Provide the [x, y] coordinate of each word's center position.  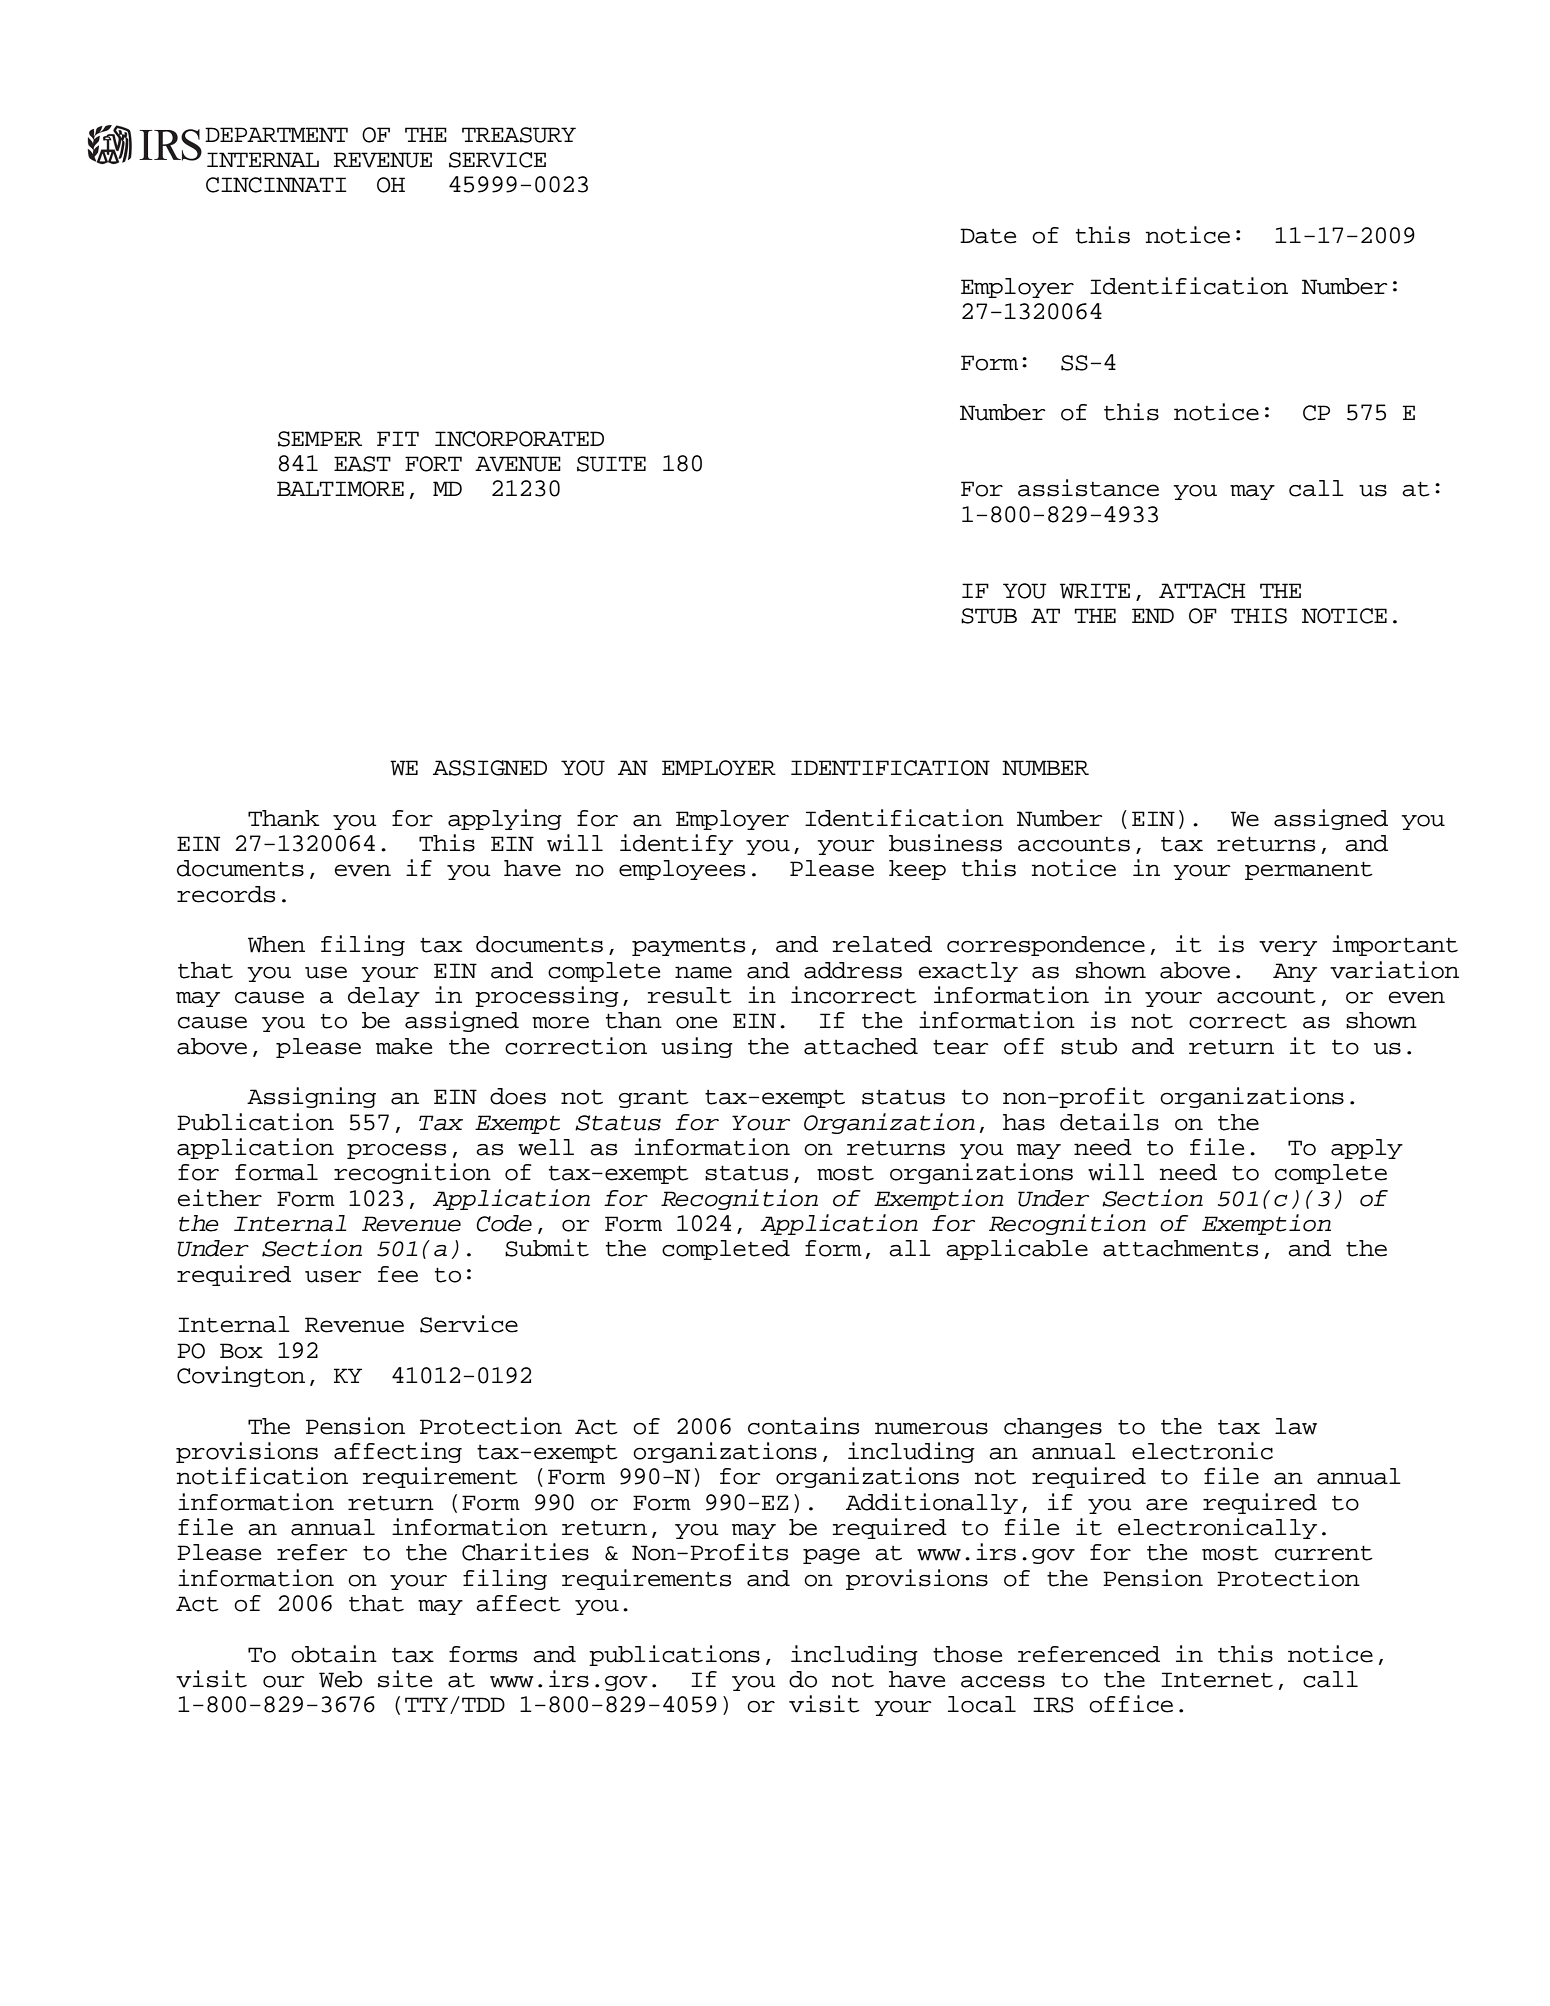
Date [988, 236]
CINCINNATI [276, 185]
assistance [1088, 488]
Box [241, 1351]
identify [676, 844]
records [226, 894]
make [404, 1046]
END [1153, 615]
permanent [1309, 870]
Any [1295, 972]
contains [803, 1426]
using [697, 1047]
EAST [362, 464]
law [1296, 1426]
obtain [334, 1654]
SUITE [611, 464]
